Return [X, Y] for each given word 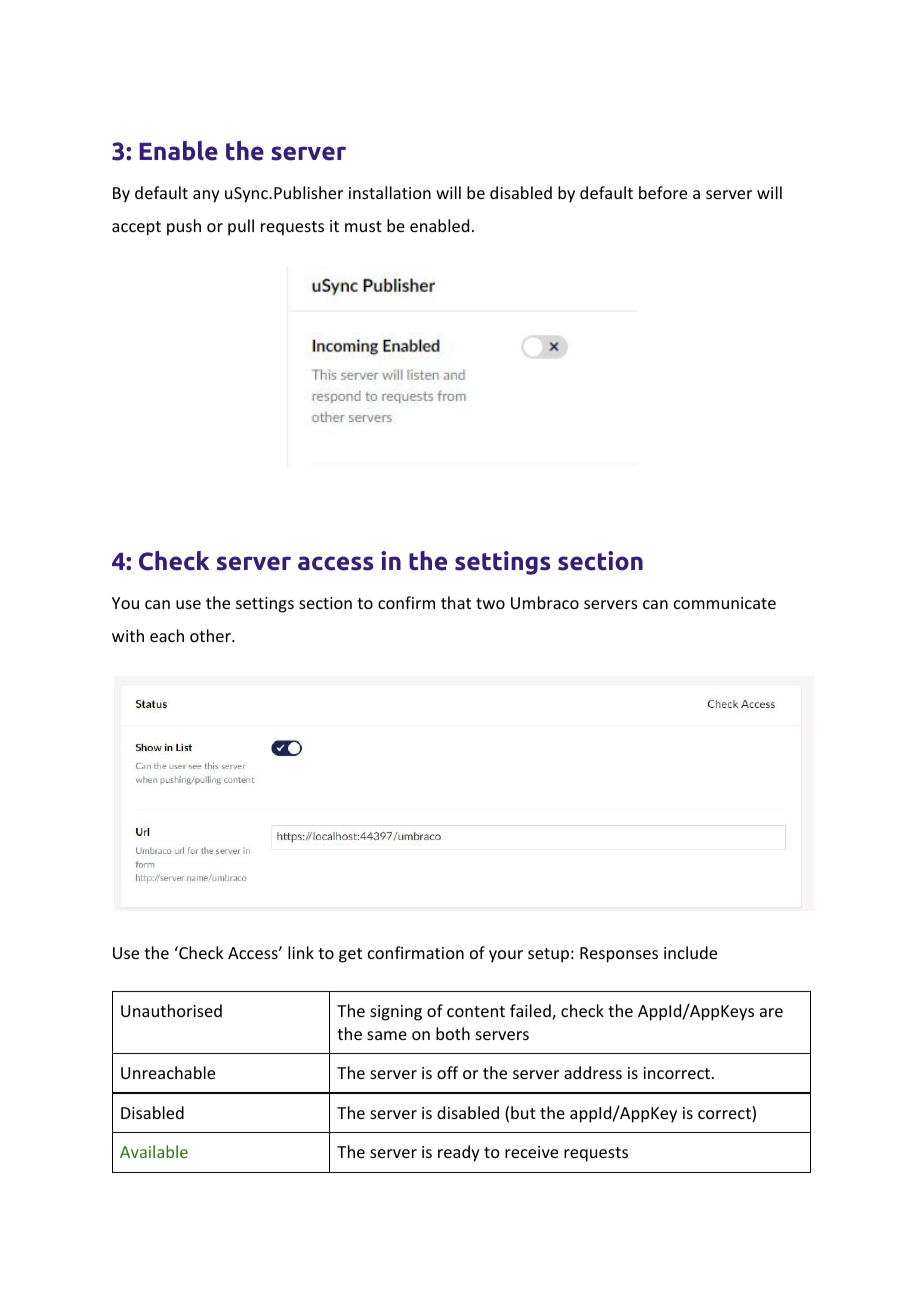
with [128, 635]
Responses [619, 955]
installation [390, 192]
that [456, 602]
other [211, 635]
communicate [725, 603]
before [663, 192]
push [184, 227]
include [690, 952]
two [490, 603]
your [506, 956]
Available [154, 1151]
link [301, 952]
